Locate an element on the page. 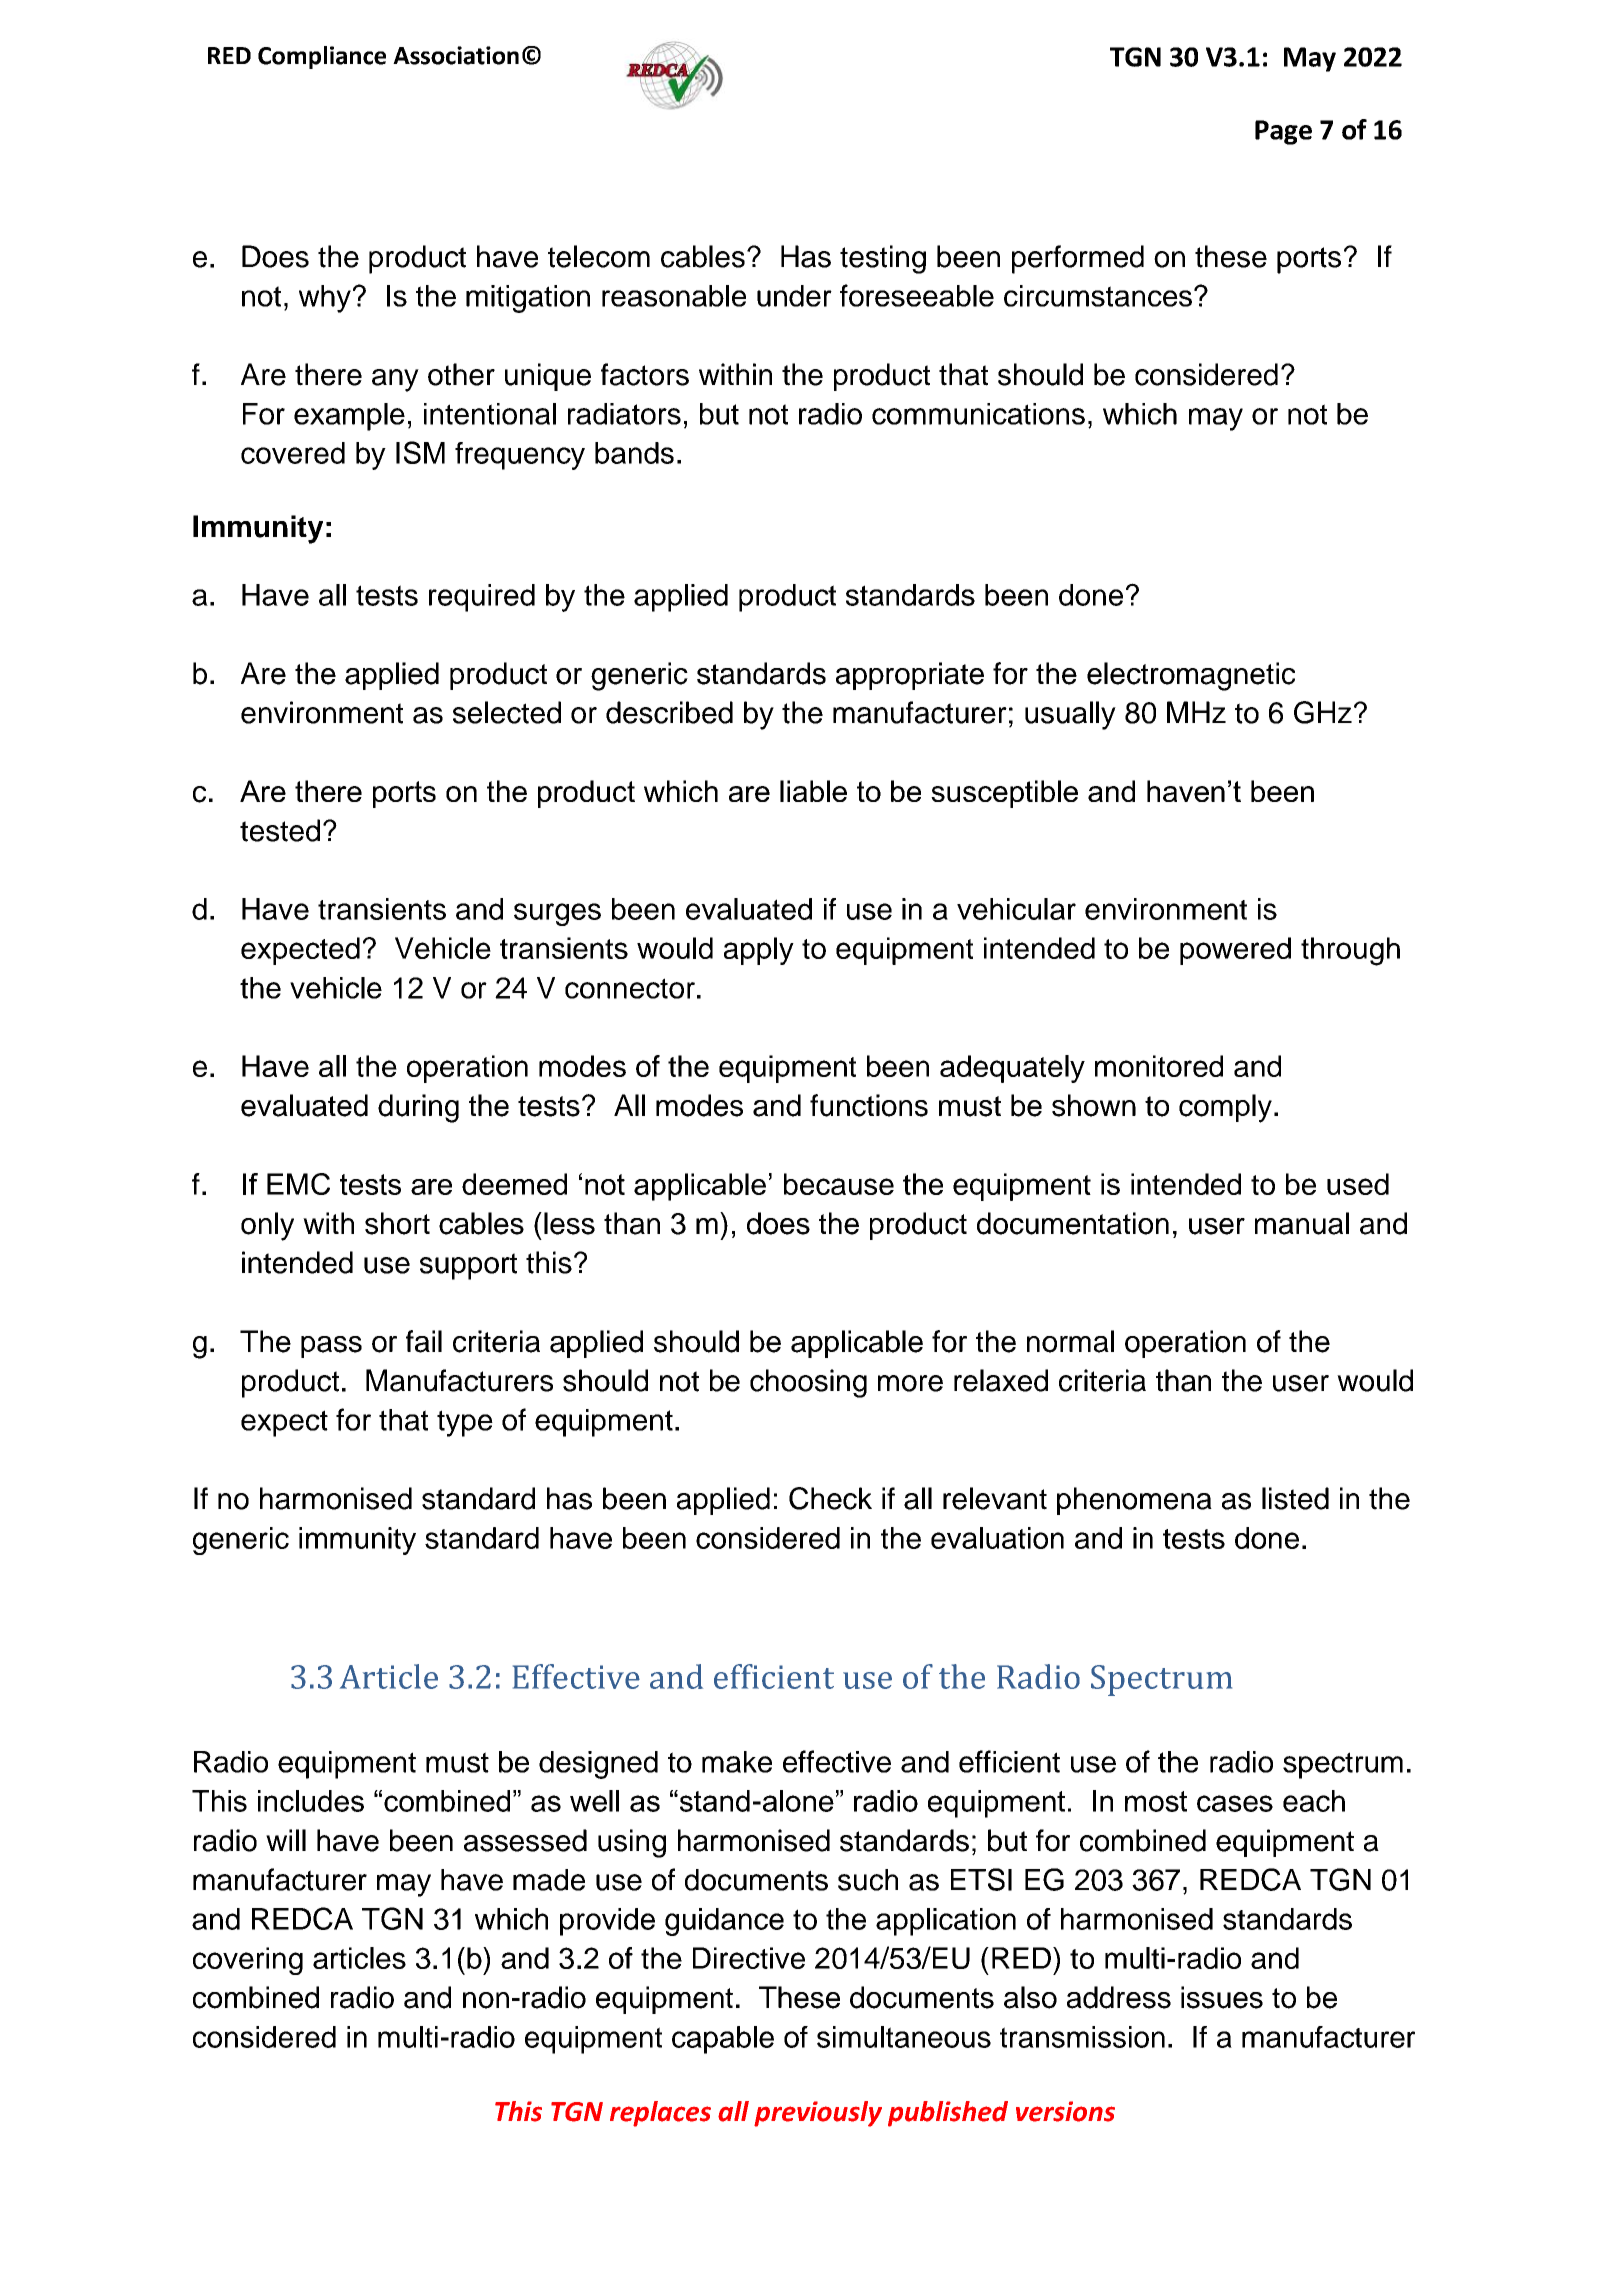  tested is located at coordinates (280, 830).
